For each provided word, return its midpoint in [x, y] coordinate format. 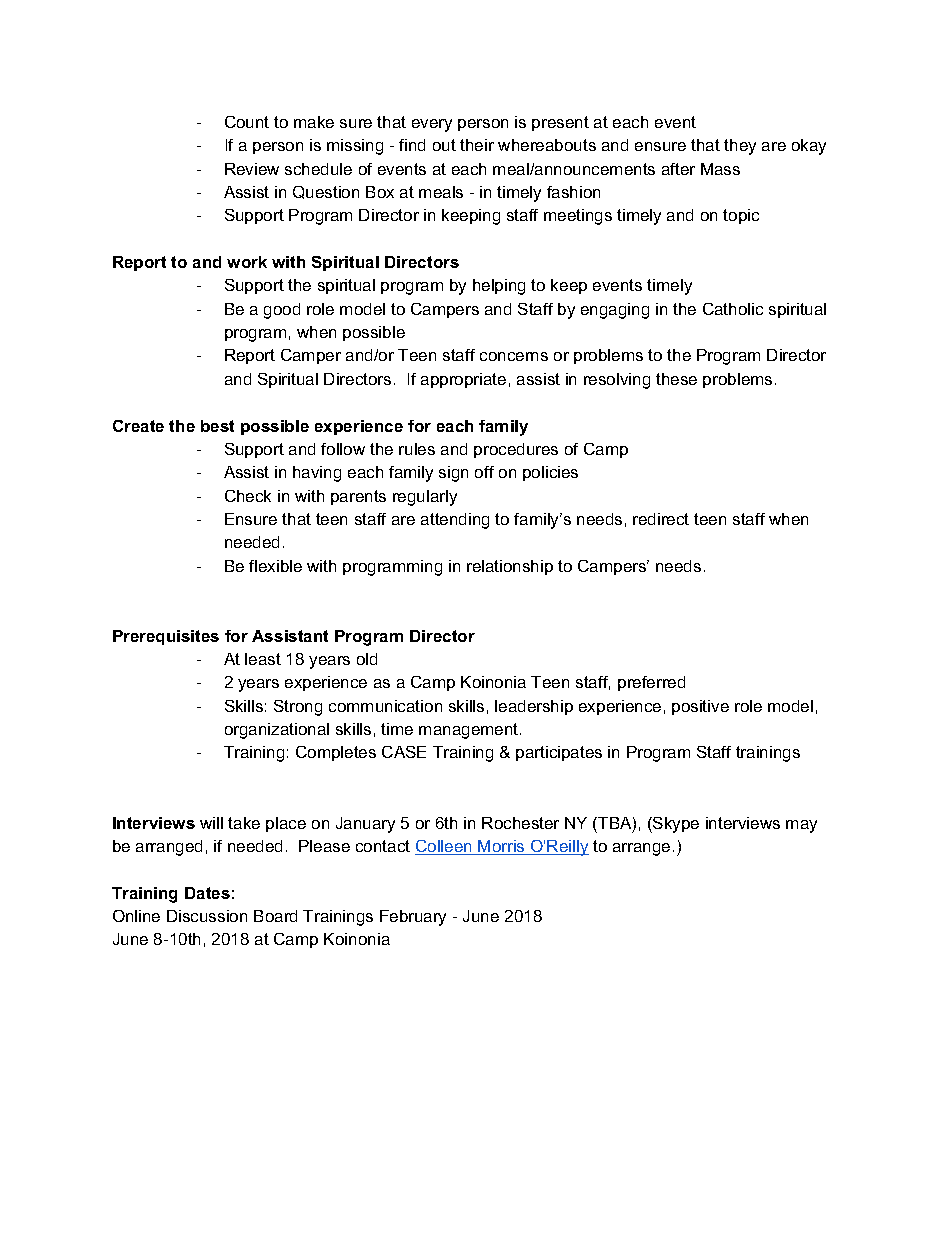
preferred [651, 683]
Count [247, 122]
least [263, 659]
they [740, 147]
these [676, 379]
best [217, 426]
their [477, 145]
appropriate [463, 380]
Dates [207, 893]
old [367, 659]
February [413, 918]
